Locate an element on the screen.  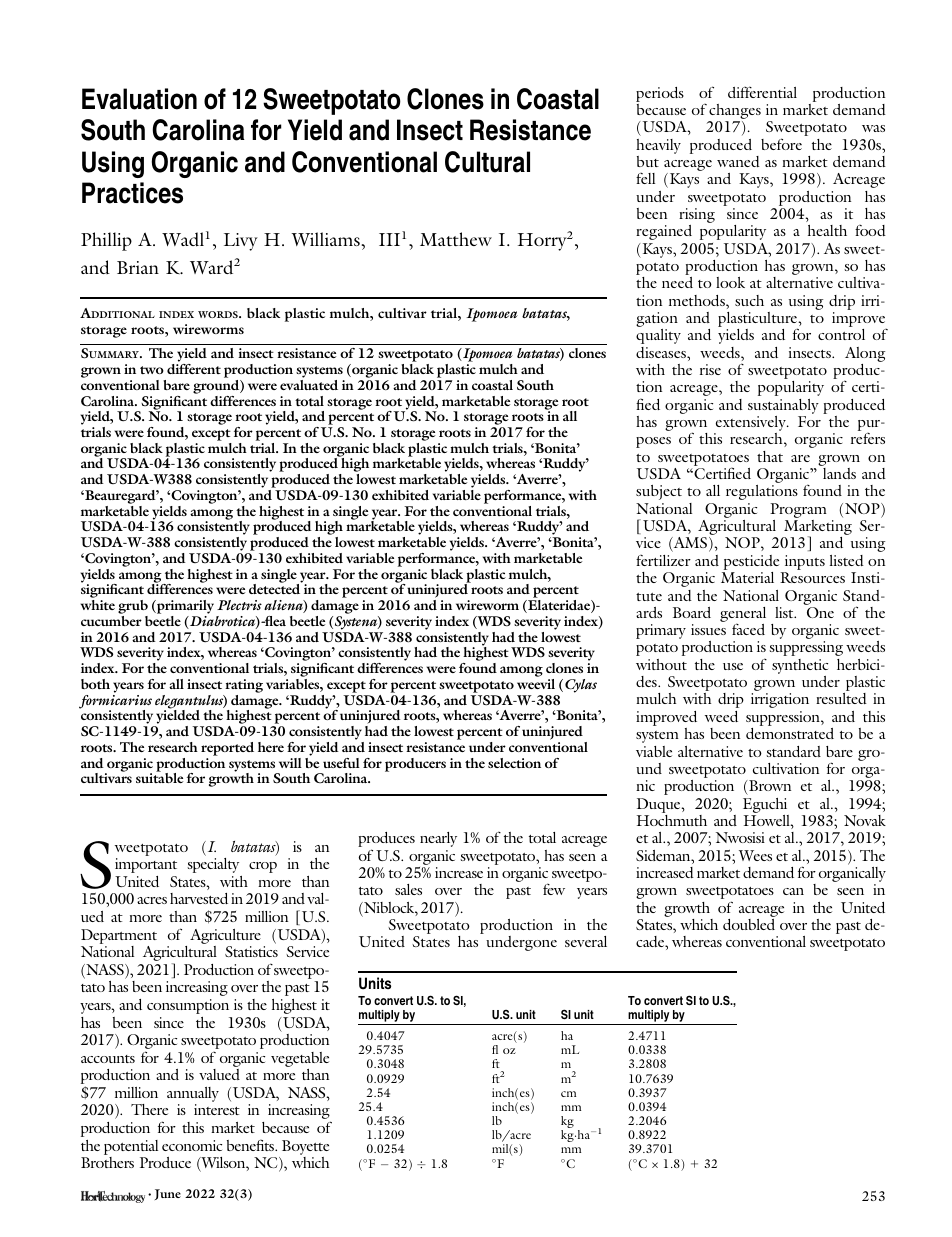
two is located at coordinates (152, 370).
